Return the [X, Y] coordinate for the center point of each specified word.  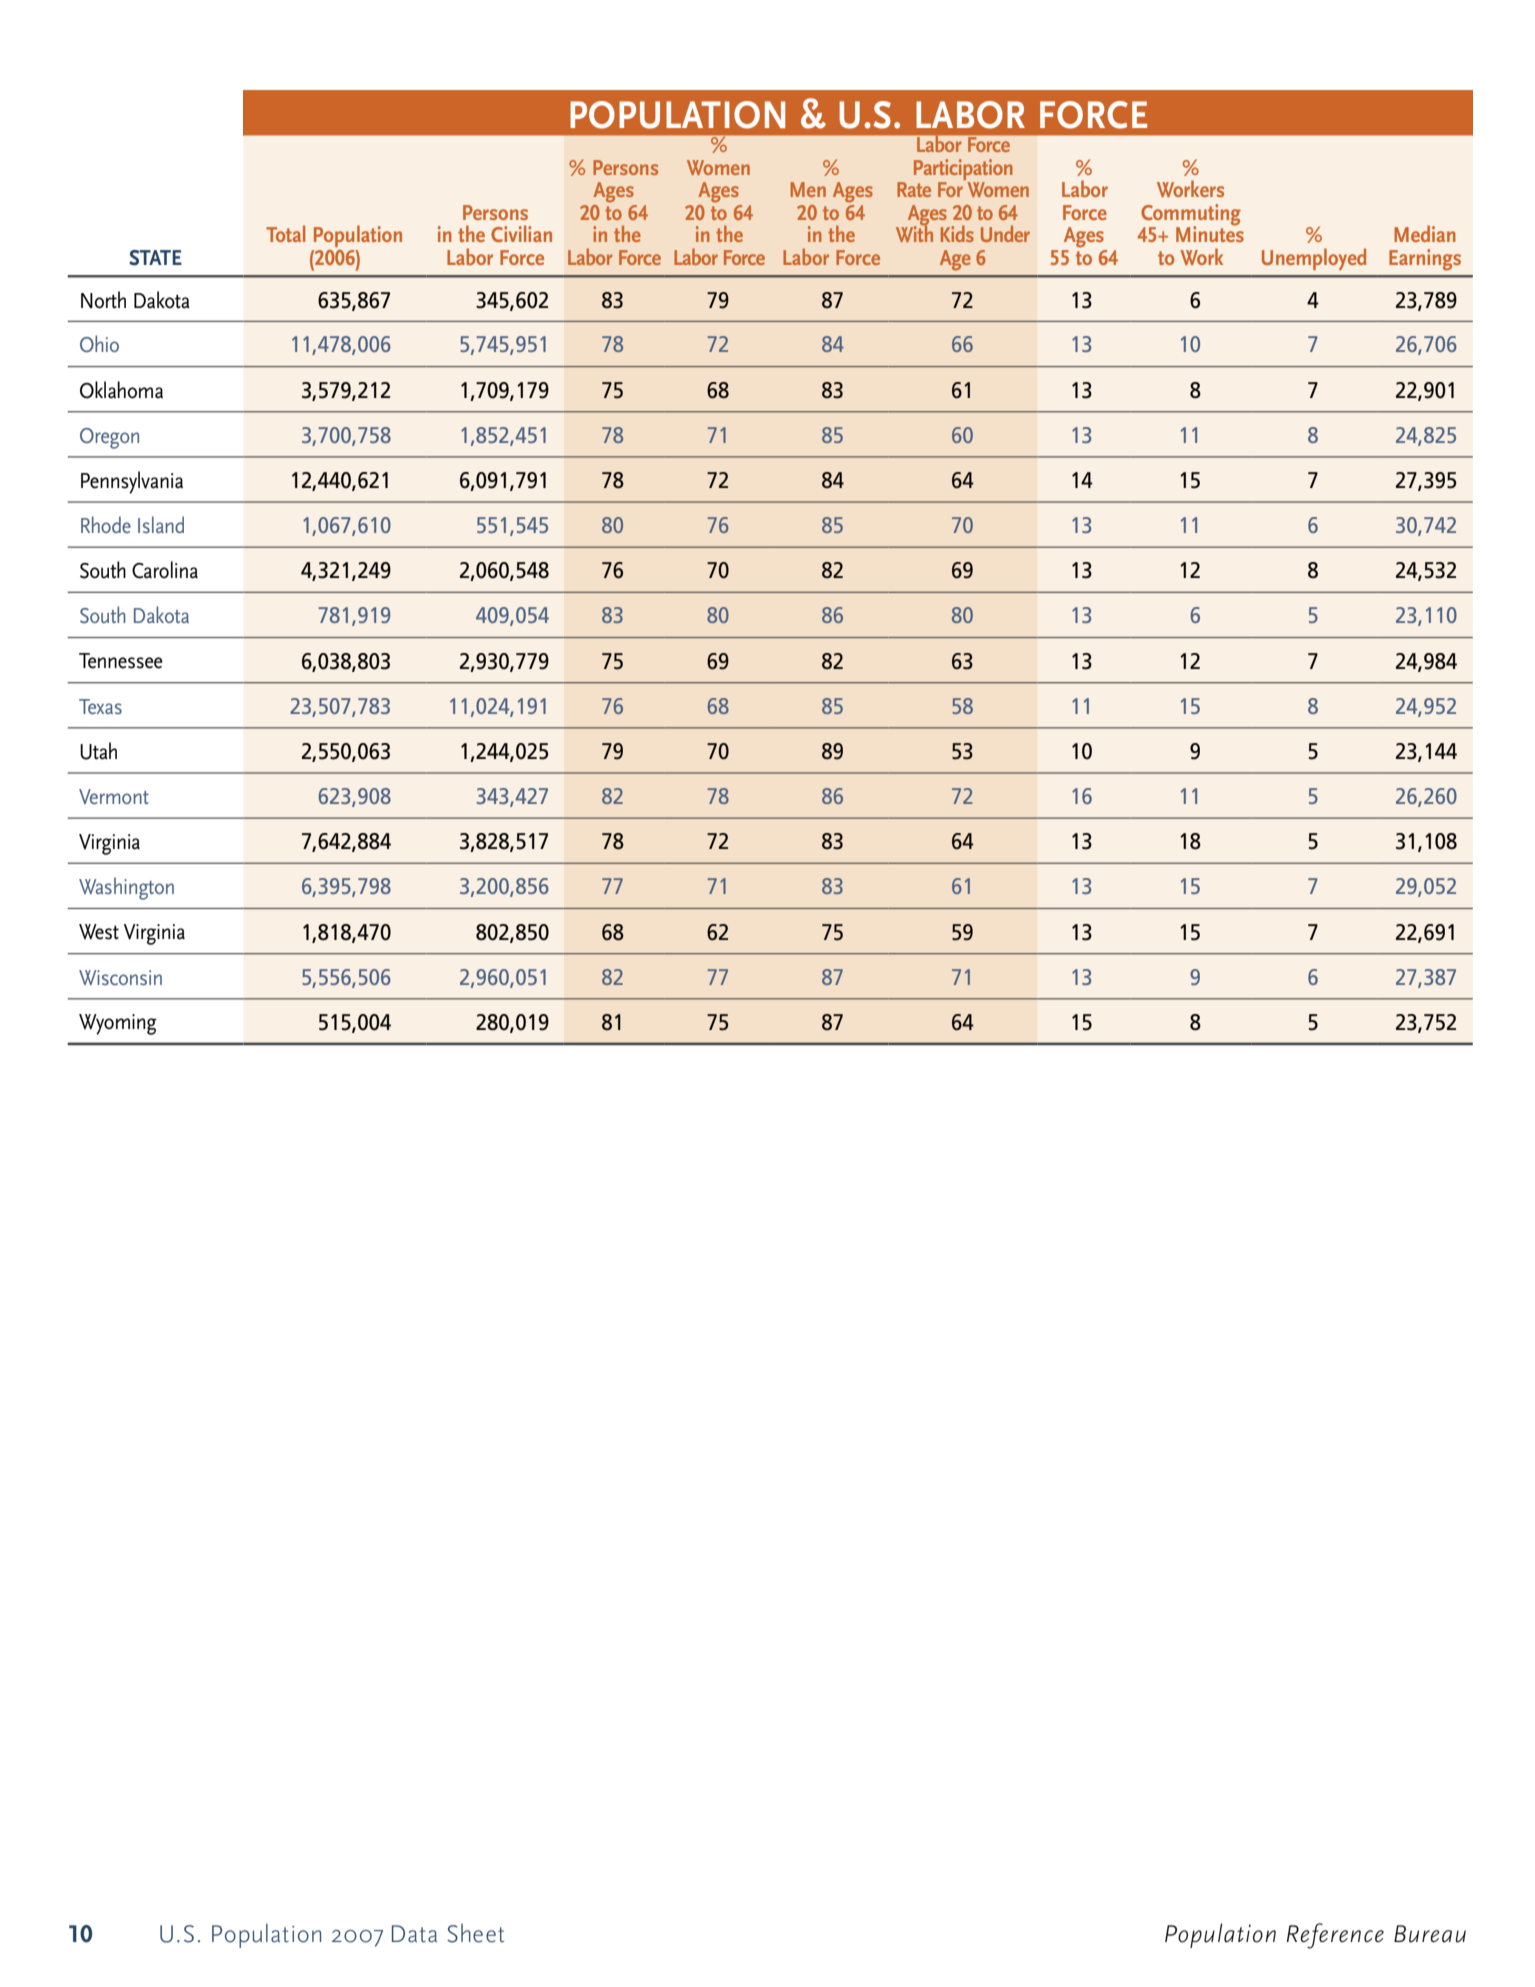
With [914, 232]
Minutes [1210, 233]
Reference [1335, 1936]
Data [414, 1934]
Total [285, 233]
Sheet [475, 1933]
